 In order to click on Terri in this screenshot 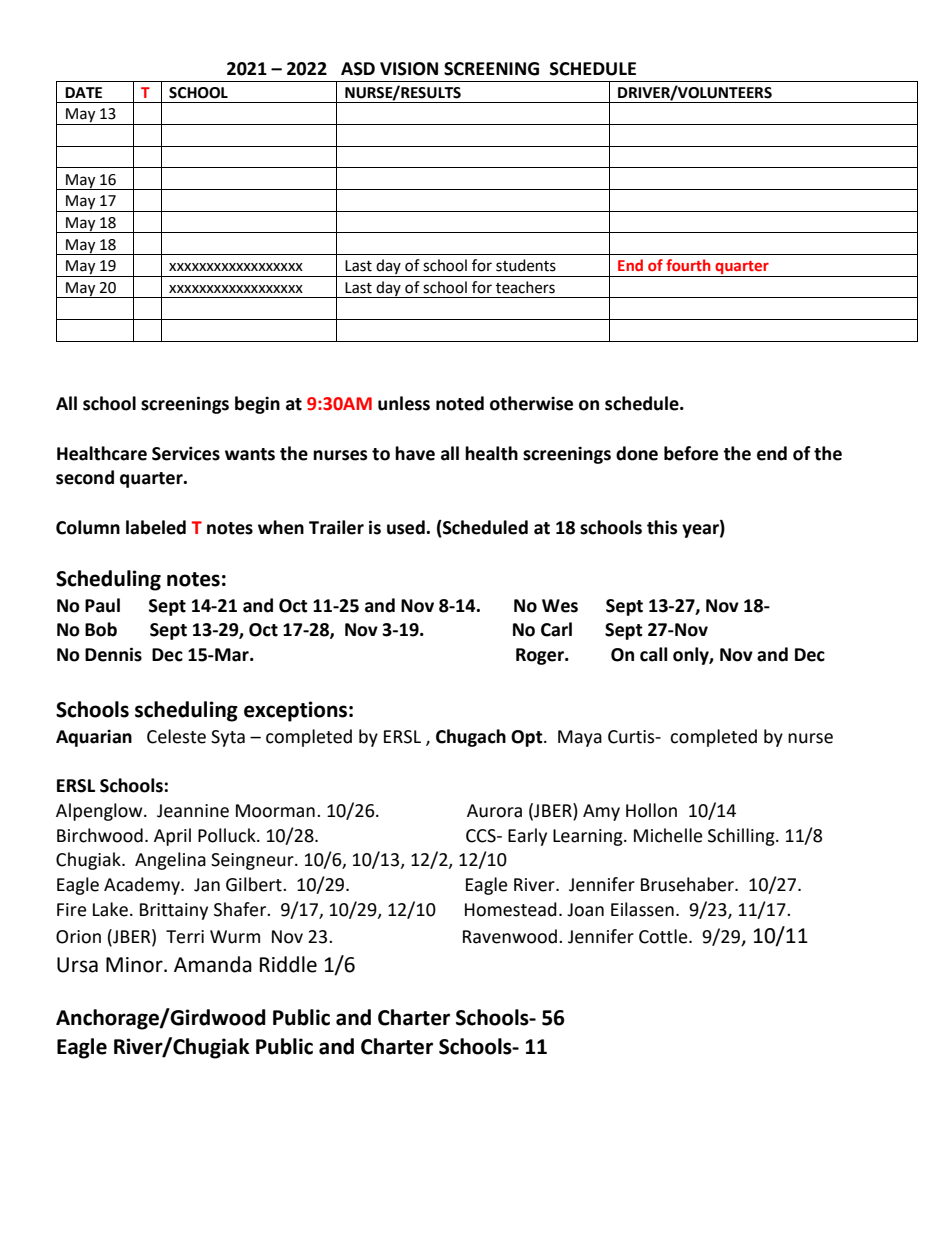, I will do `click(185, 937)`.
